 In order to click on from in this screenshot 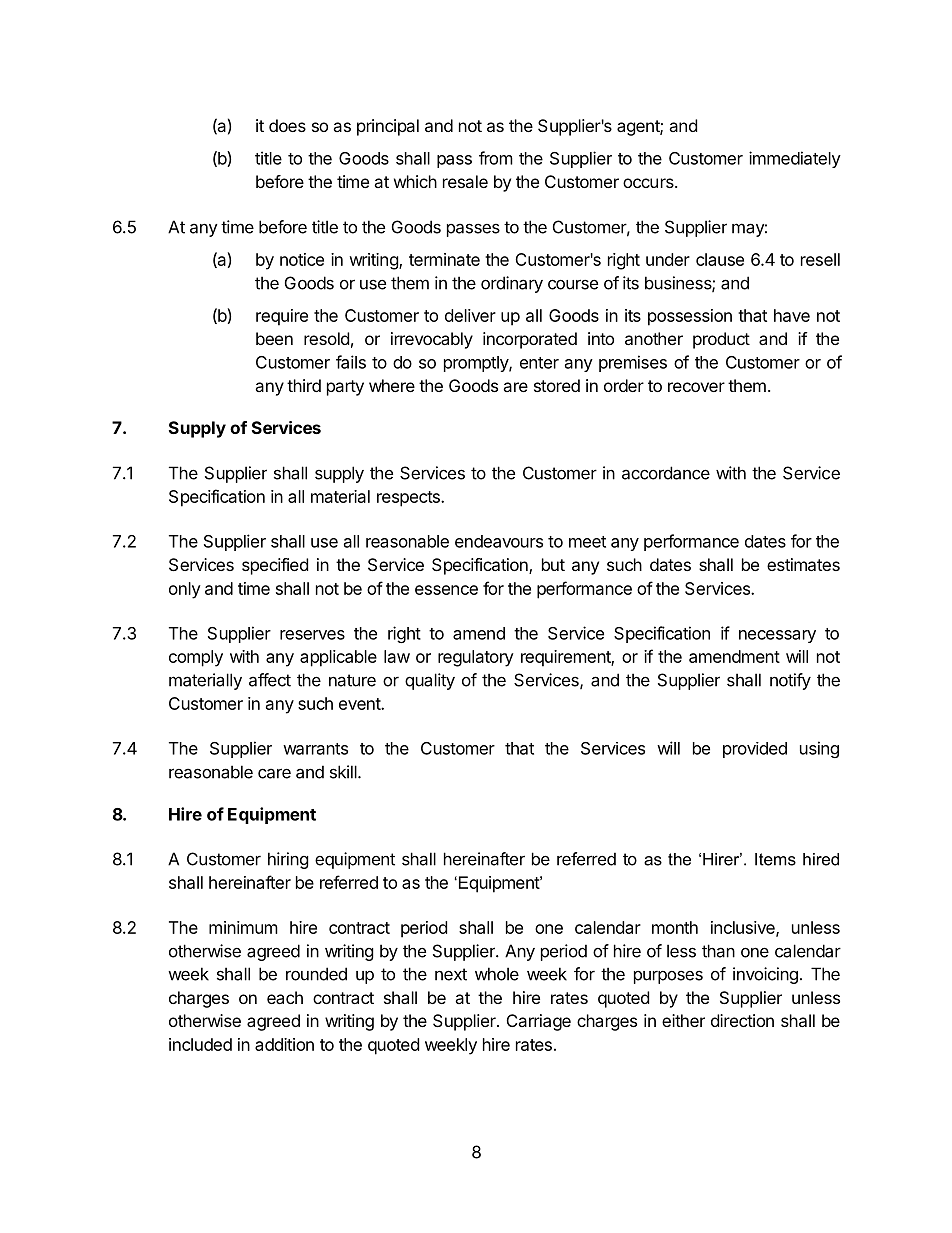, I will do `click(496, 158)`.
